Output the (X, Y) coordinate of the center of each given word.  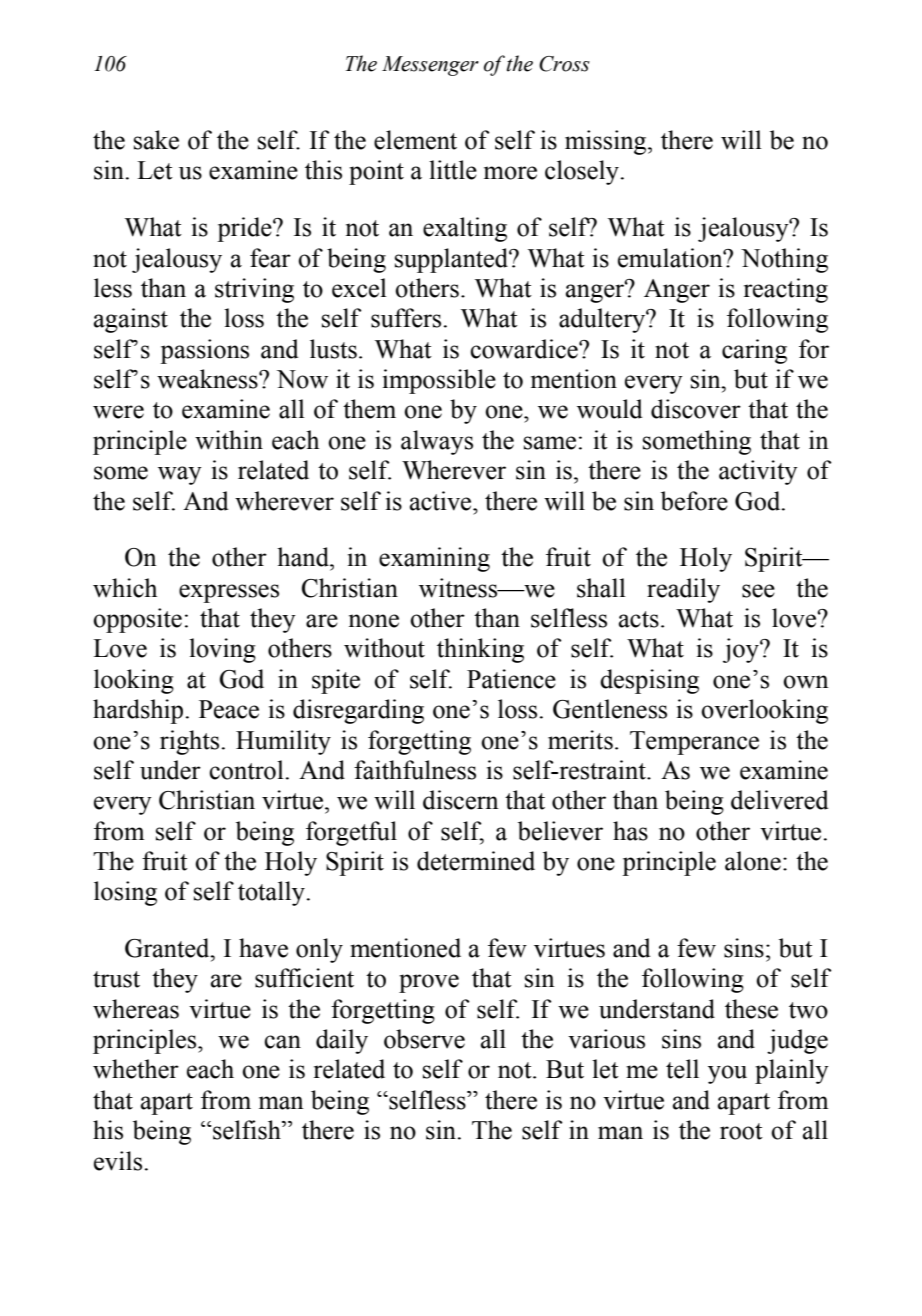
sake (156, 140)
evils (118, 1161)
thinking (480, 650)
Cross (564, 64)
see (758, 591)
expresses (229, 593)
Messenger (430, 66)
